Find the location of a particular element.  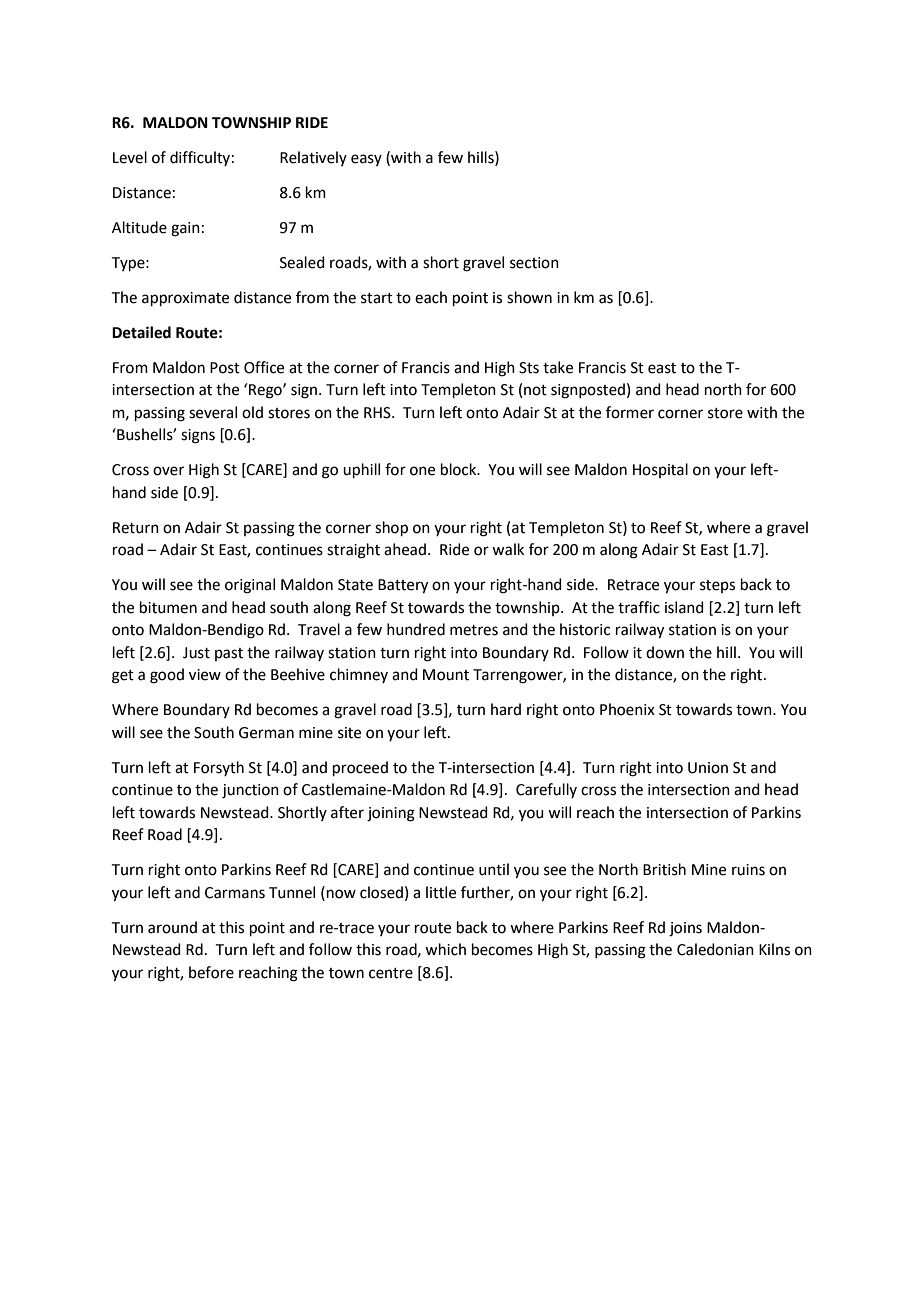

Detailed is located at coordinates (141, 332).
